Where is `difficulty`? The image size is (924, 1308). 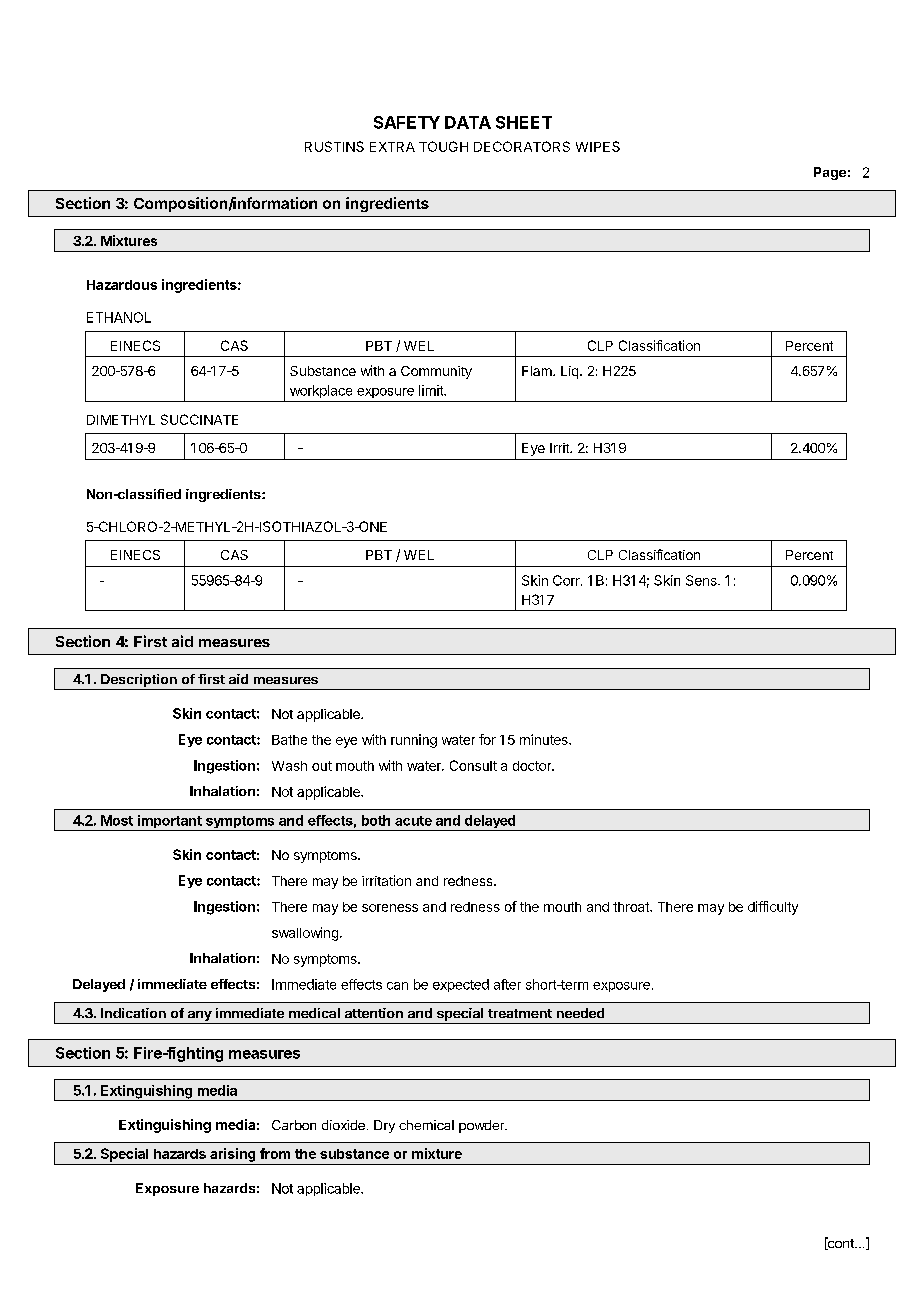 difficulty is located at coordinates (773, 908).
